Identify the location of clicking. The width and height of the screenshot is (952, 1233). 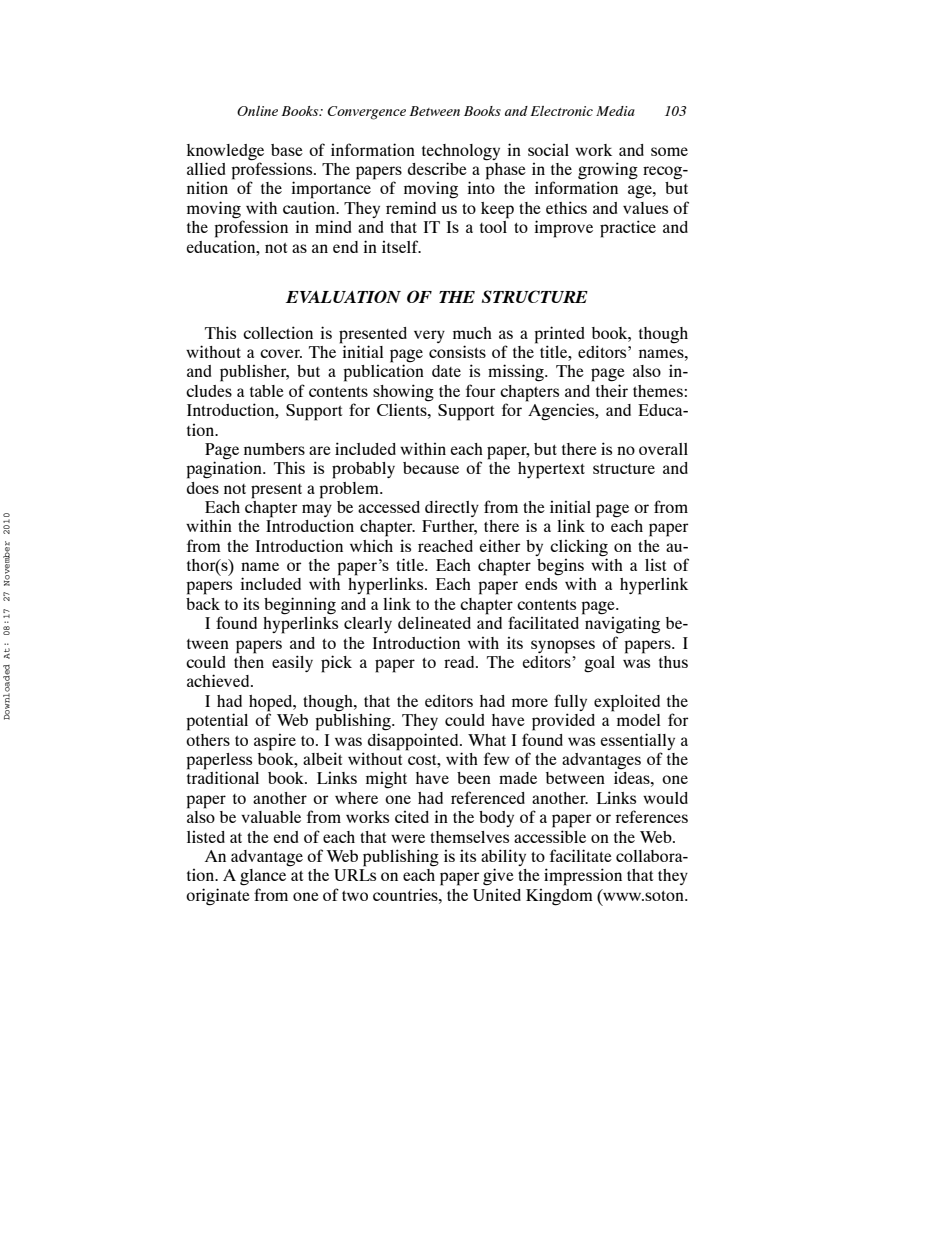
(579, 548).
